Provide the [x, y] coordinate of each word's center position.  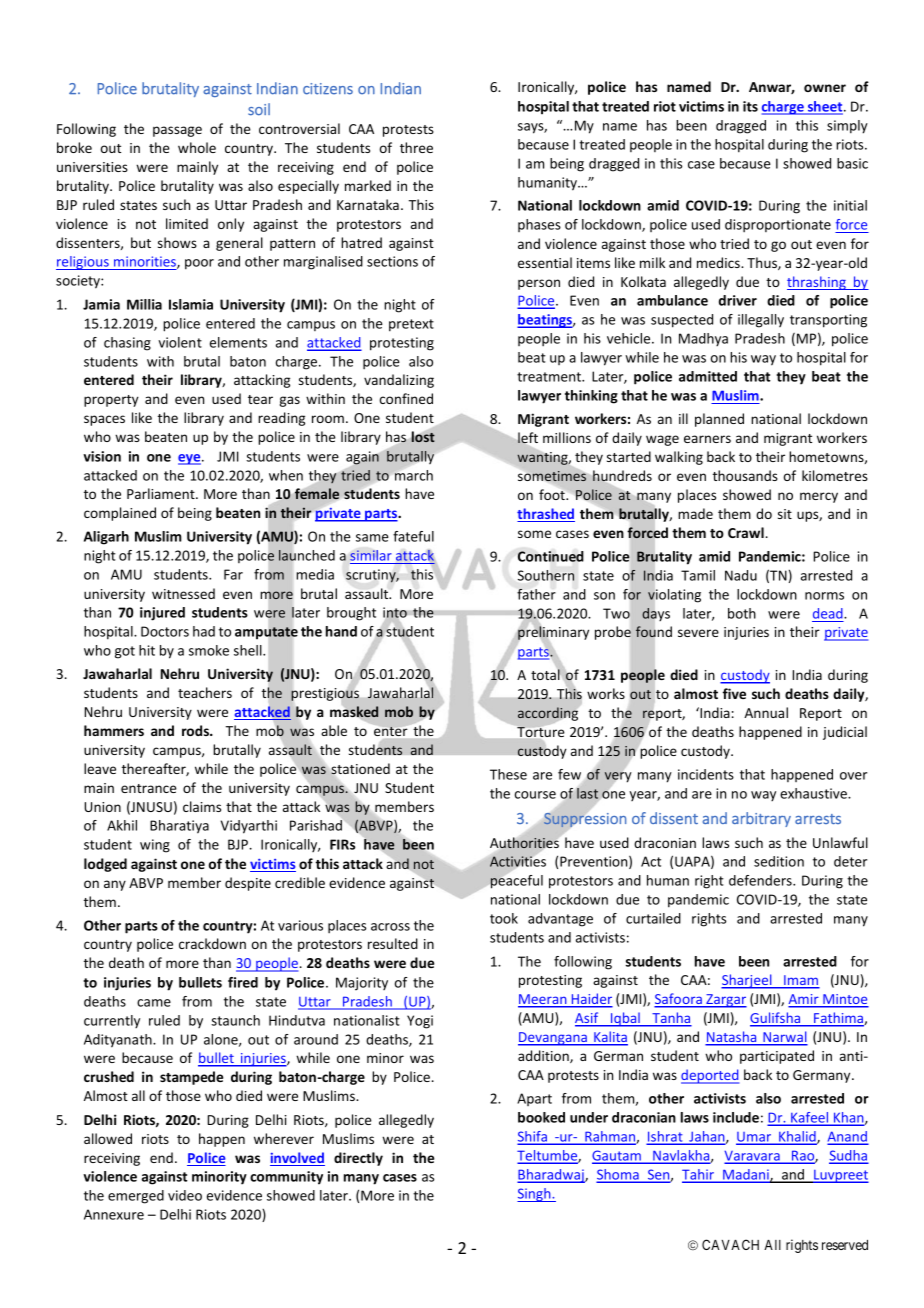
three [416, 147]
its [750, 106]
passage [177, 131]
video [185, 1195]
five [734, 693]
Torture [540, 732]
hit [147, 650]
